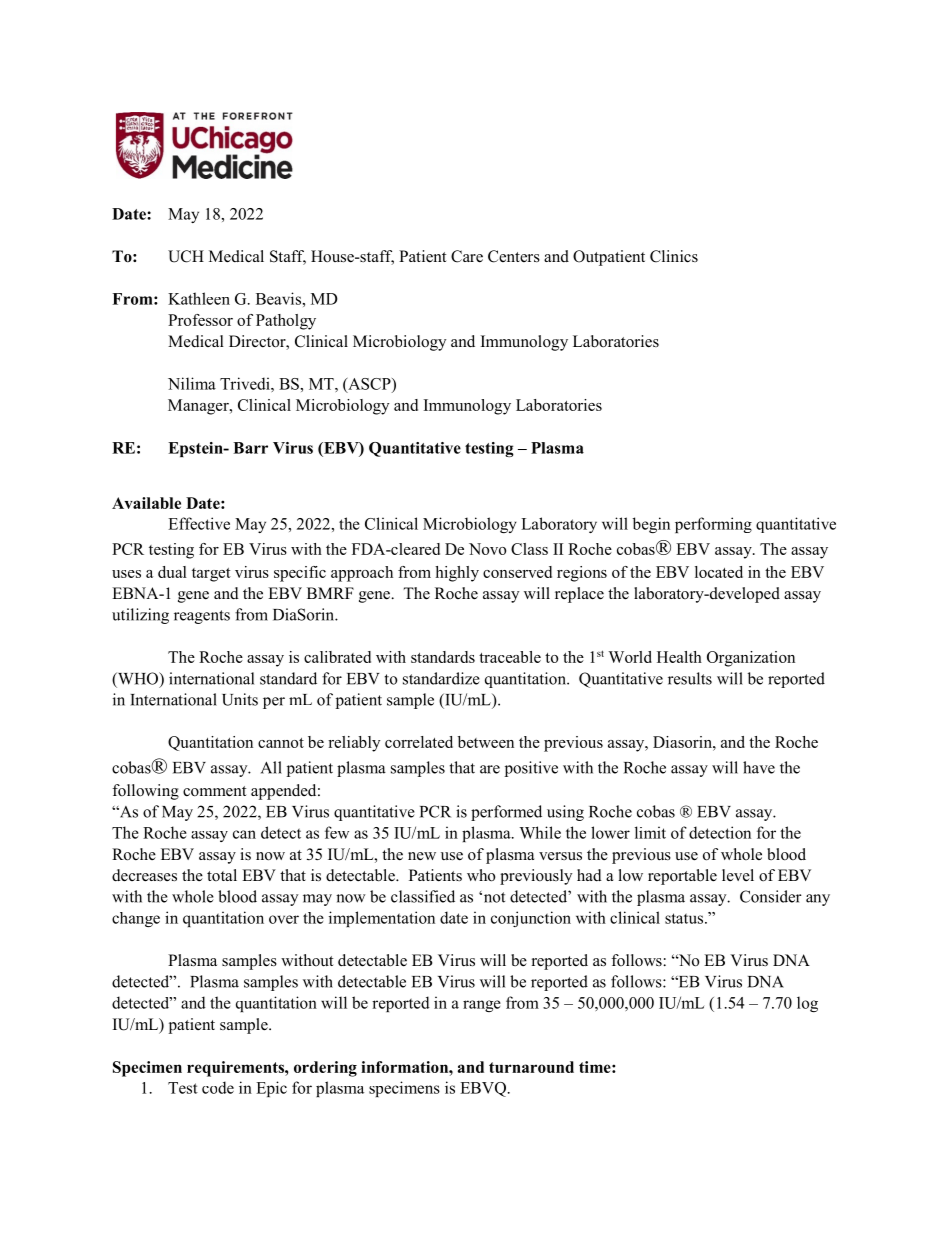  Describe the element at coordinates (713, 525) in the screenshot. I see `performing` at that location.
